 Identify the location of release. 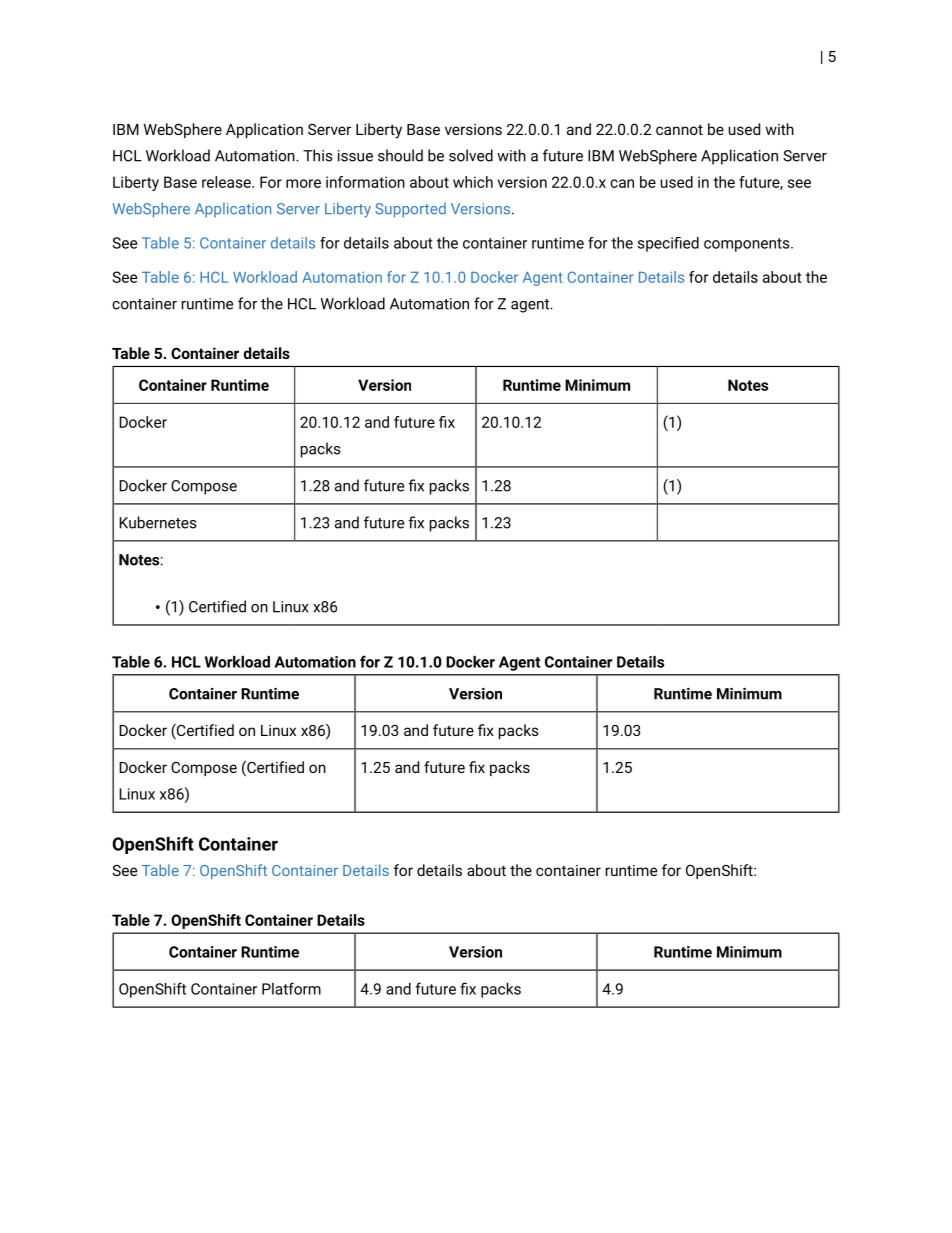
(227, 182).
